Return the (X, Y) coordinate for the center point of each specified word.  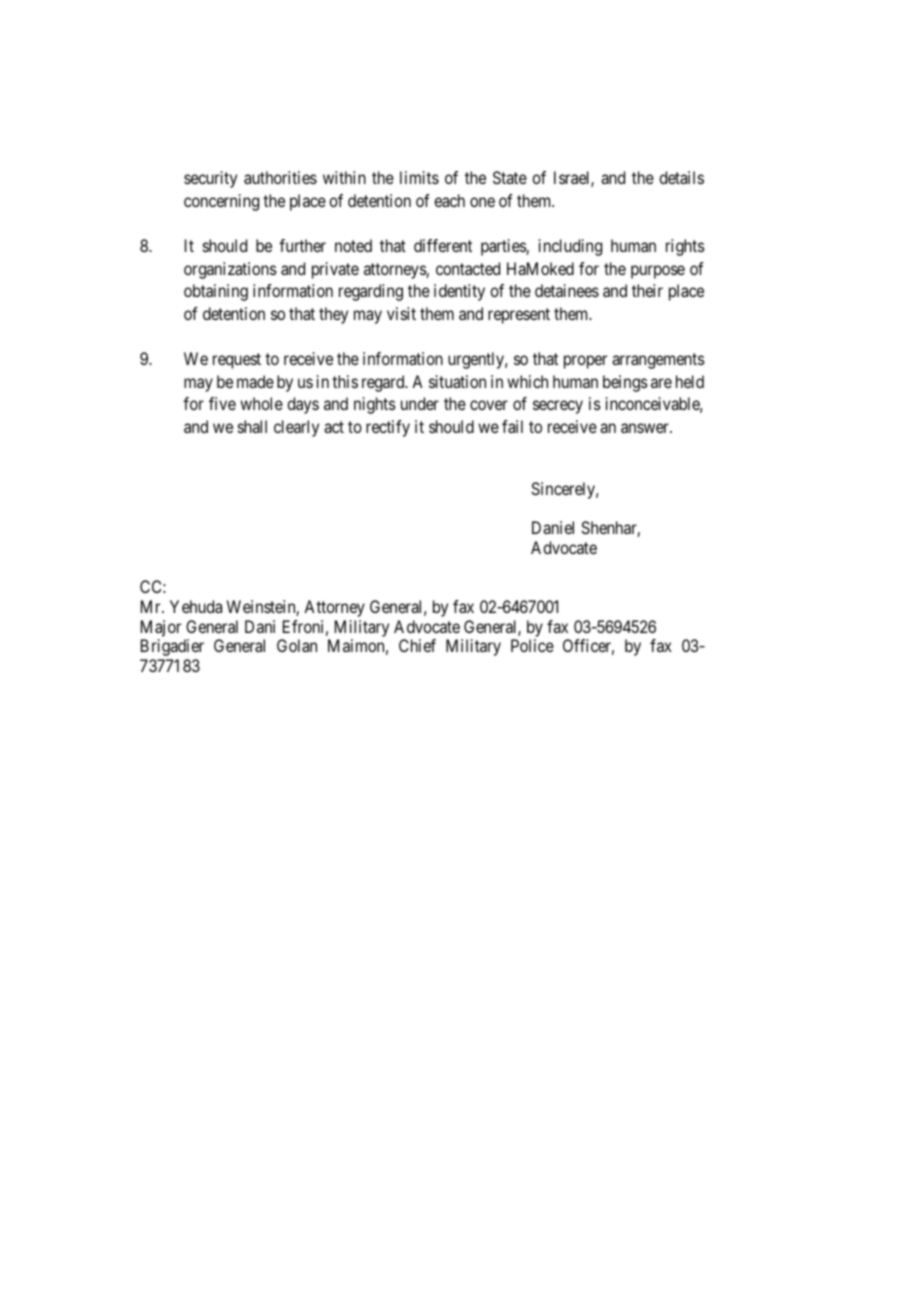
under (420, 403)
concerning (221, 202)
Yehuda (196, 606)
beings (625, 383)
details (681, 177)
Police (532, 645)
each (449, 200)
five (222, 403)
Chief (417, 645)
